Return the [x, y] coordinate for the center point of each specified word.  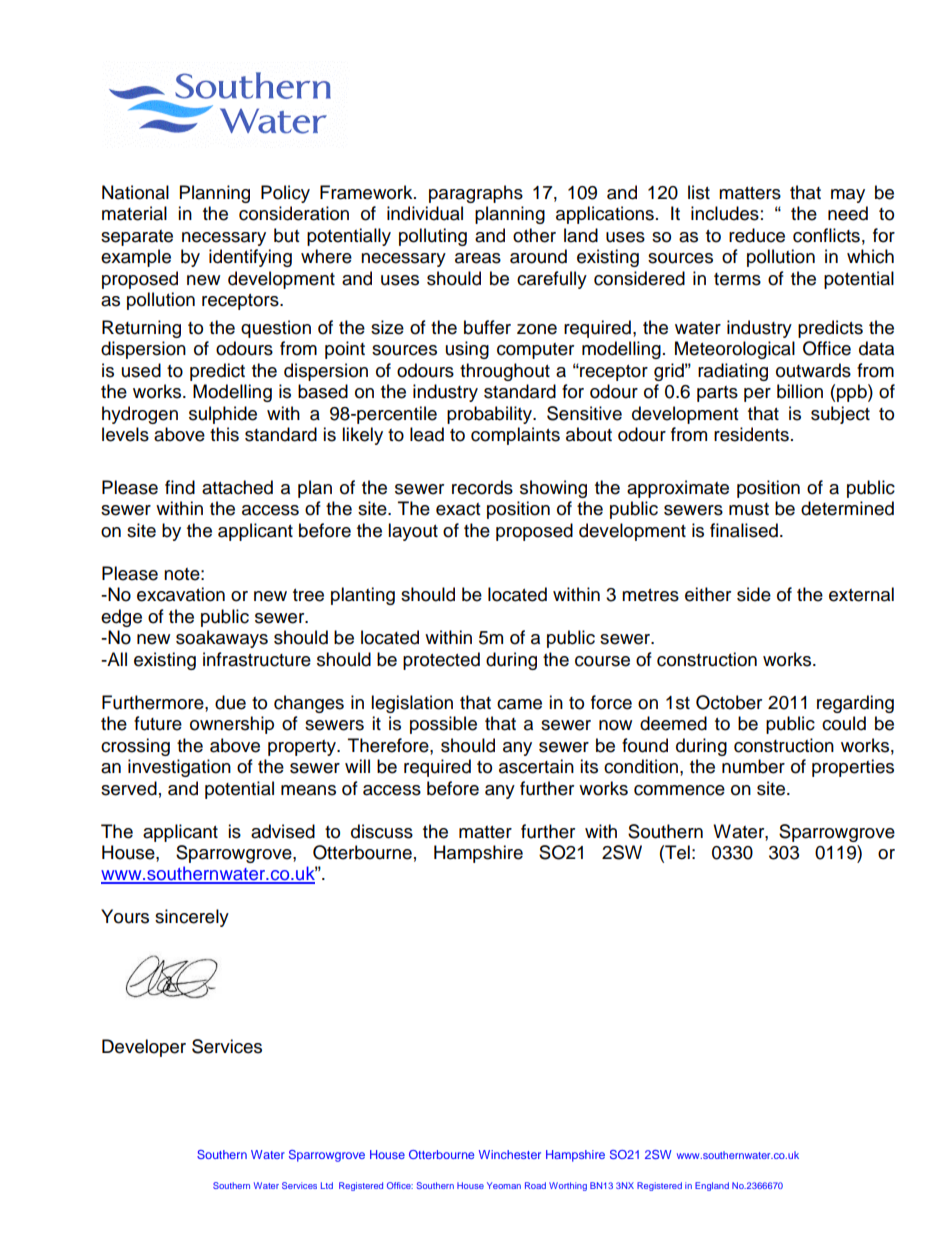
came [519, 704]
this [224, 434]
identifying [250, 258]
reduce [757, 235]
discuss [382, 831]
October [729, 702]
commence [679, 790]
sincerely [192, 918]
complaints [515, 436]
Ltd [327, 1185]
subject [840, 415]
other [534, 235]
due [230, 702]
